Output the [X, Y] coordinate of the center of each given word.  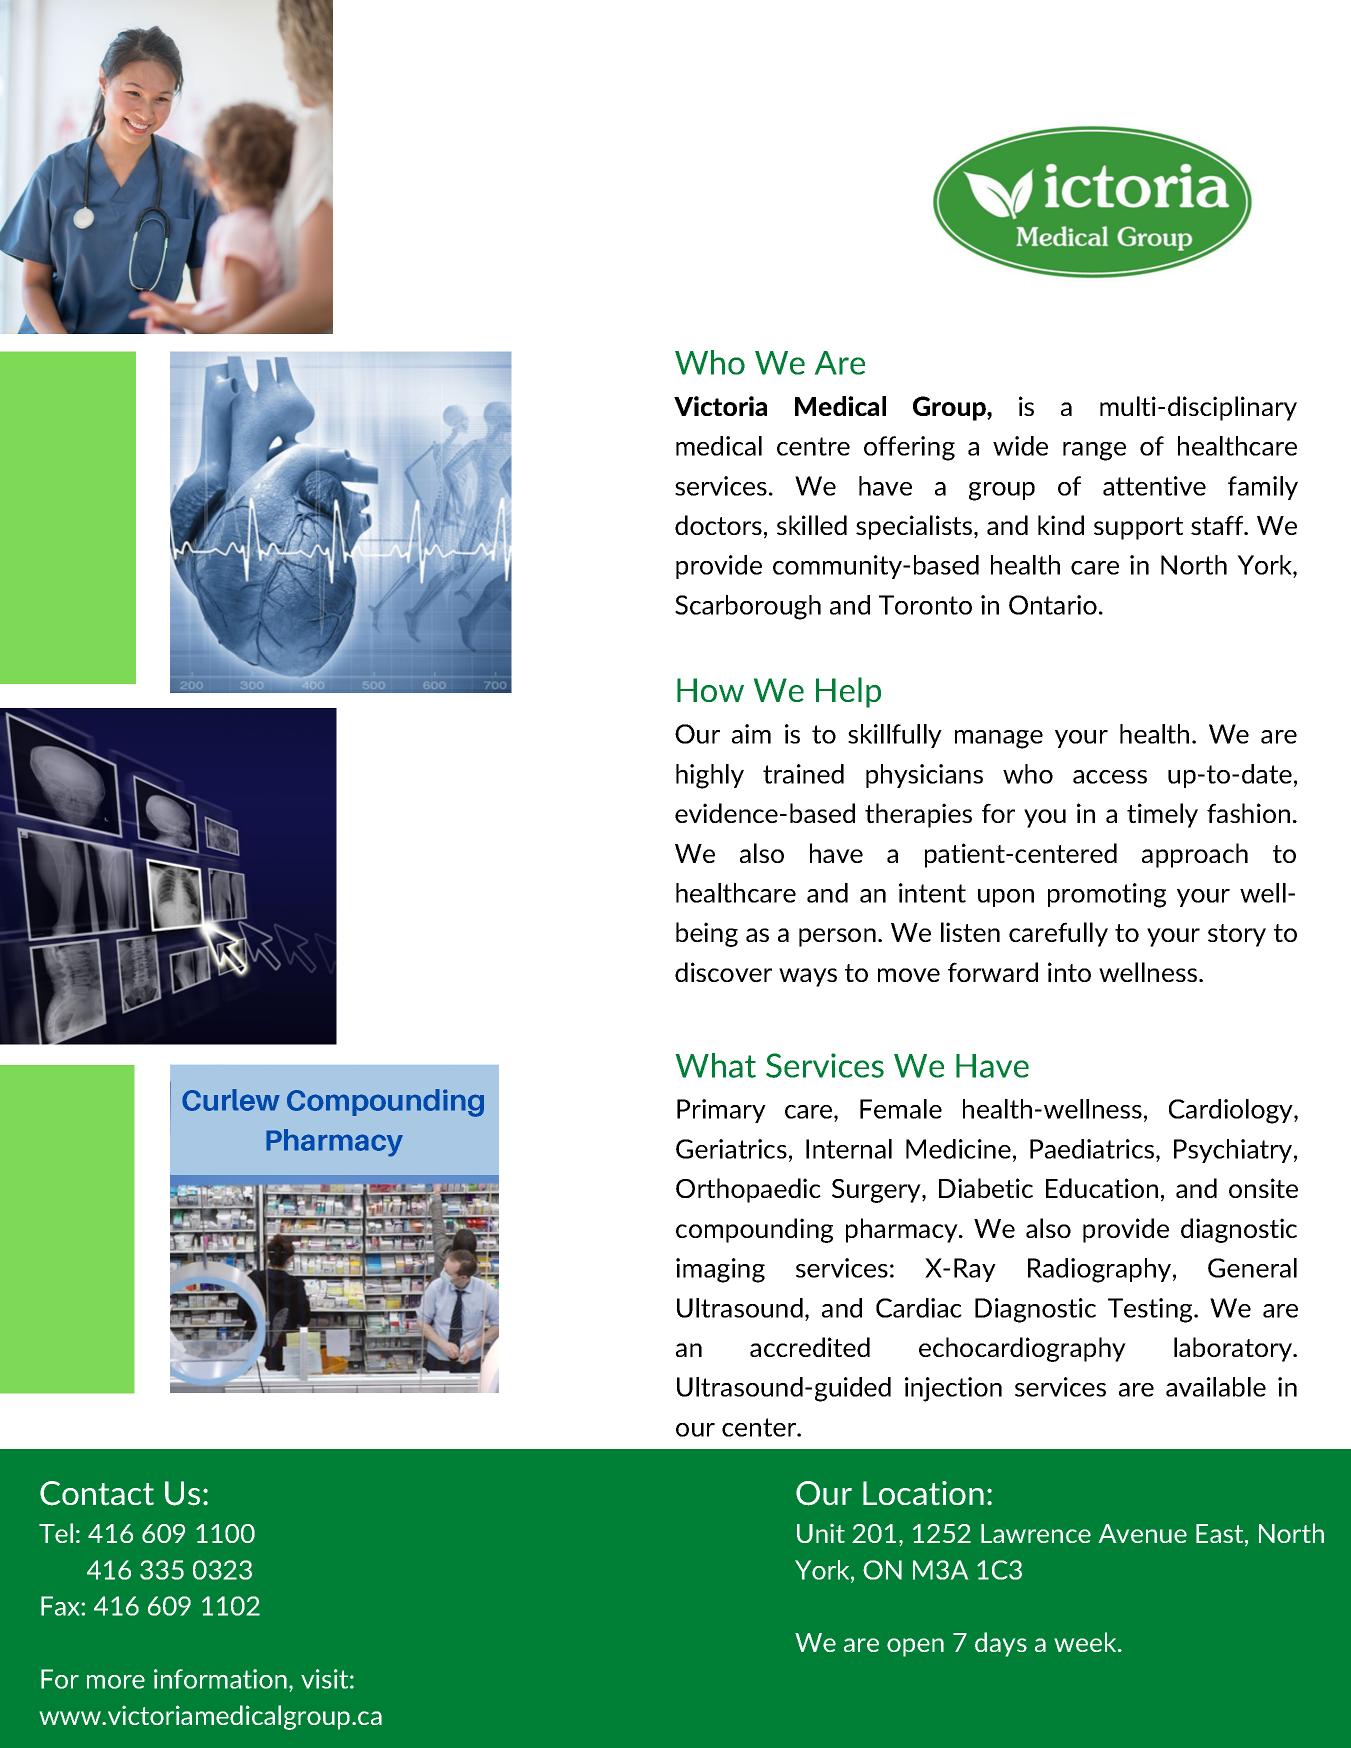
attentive [1154, 486]
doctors [718, 525]
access [1110, 777]
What [715, 1065]
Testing [1151, 1310]
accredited [810, 1347]
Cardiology [1232, 1111]
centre [813, 446]
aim [751, 734]
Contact [97, 1493]
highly [710, 776]
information [220, 1679]
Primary [721, 1111]
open [915, 1647]
